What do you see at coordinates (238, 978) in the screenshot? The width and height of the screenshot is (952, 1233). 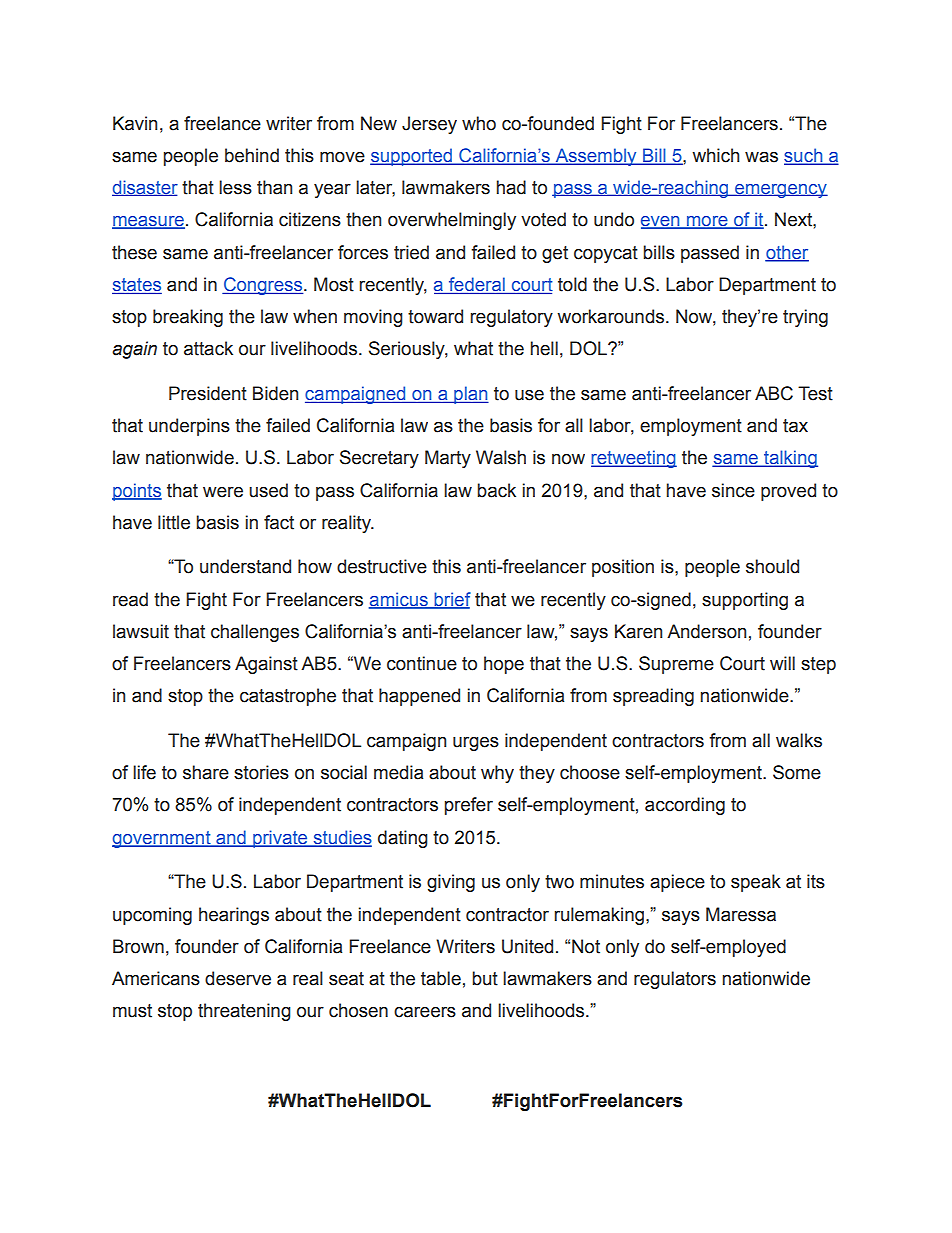 I see `deserve` at bounding box center [238, 978].
